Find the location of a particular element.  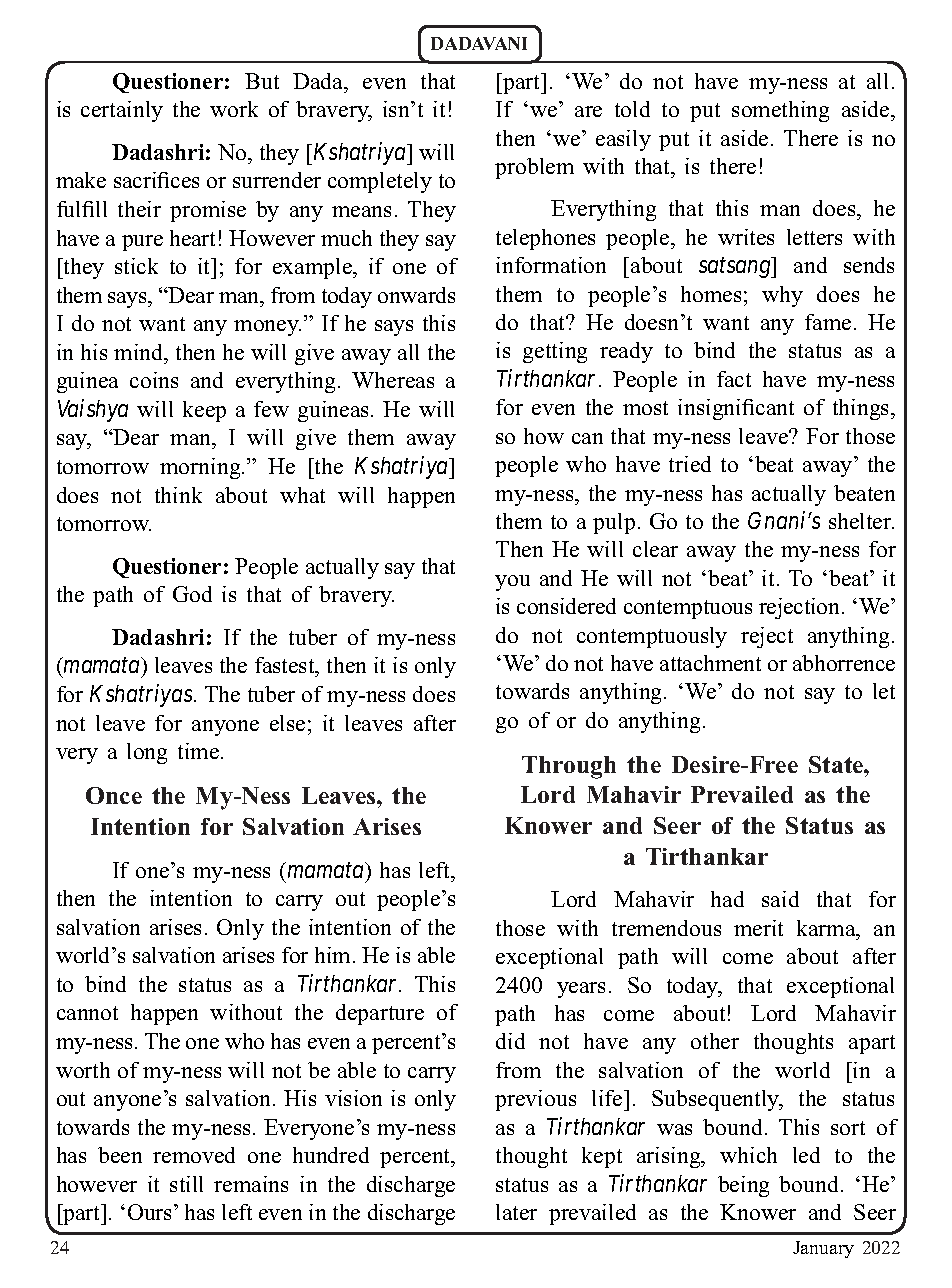

later is located at coordinates (516, 1212).
